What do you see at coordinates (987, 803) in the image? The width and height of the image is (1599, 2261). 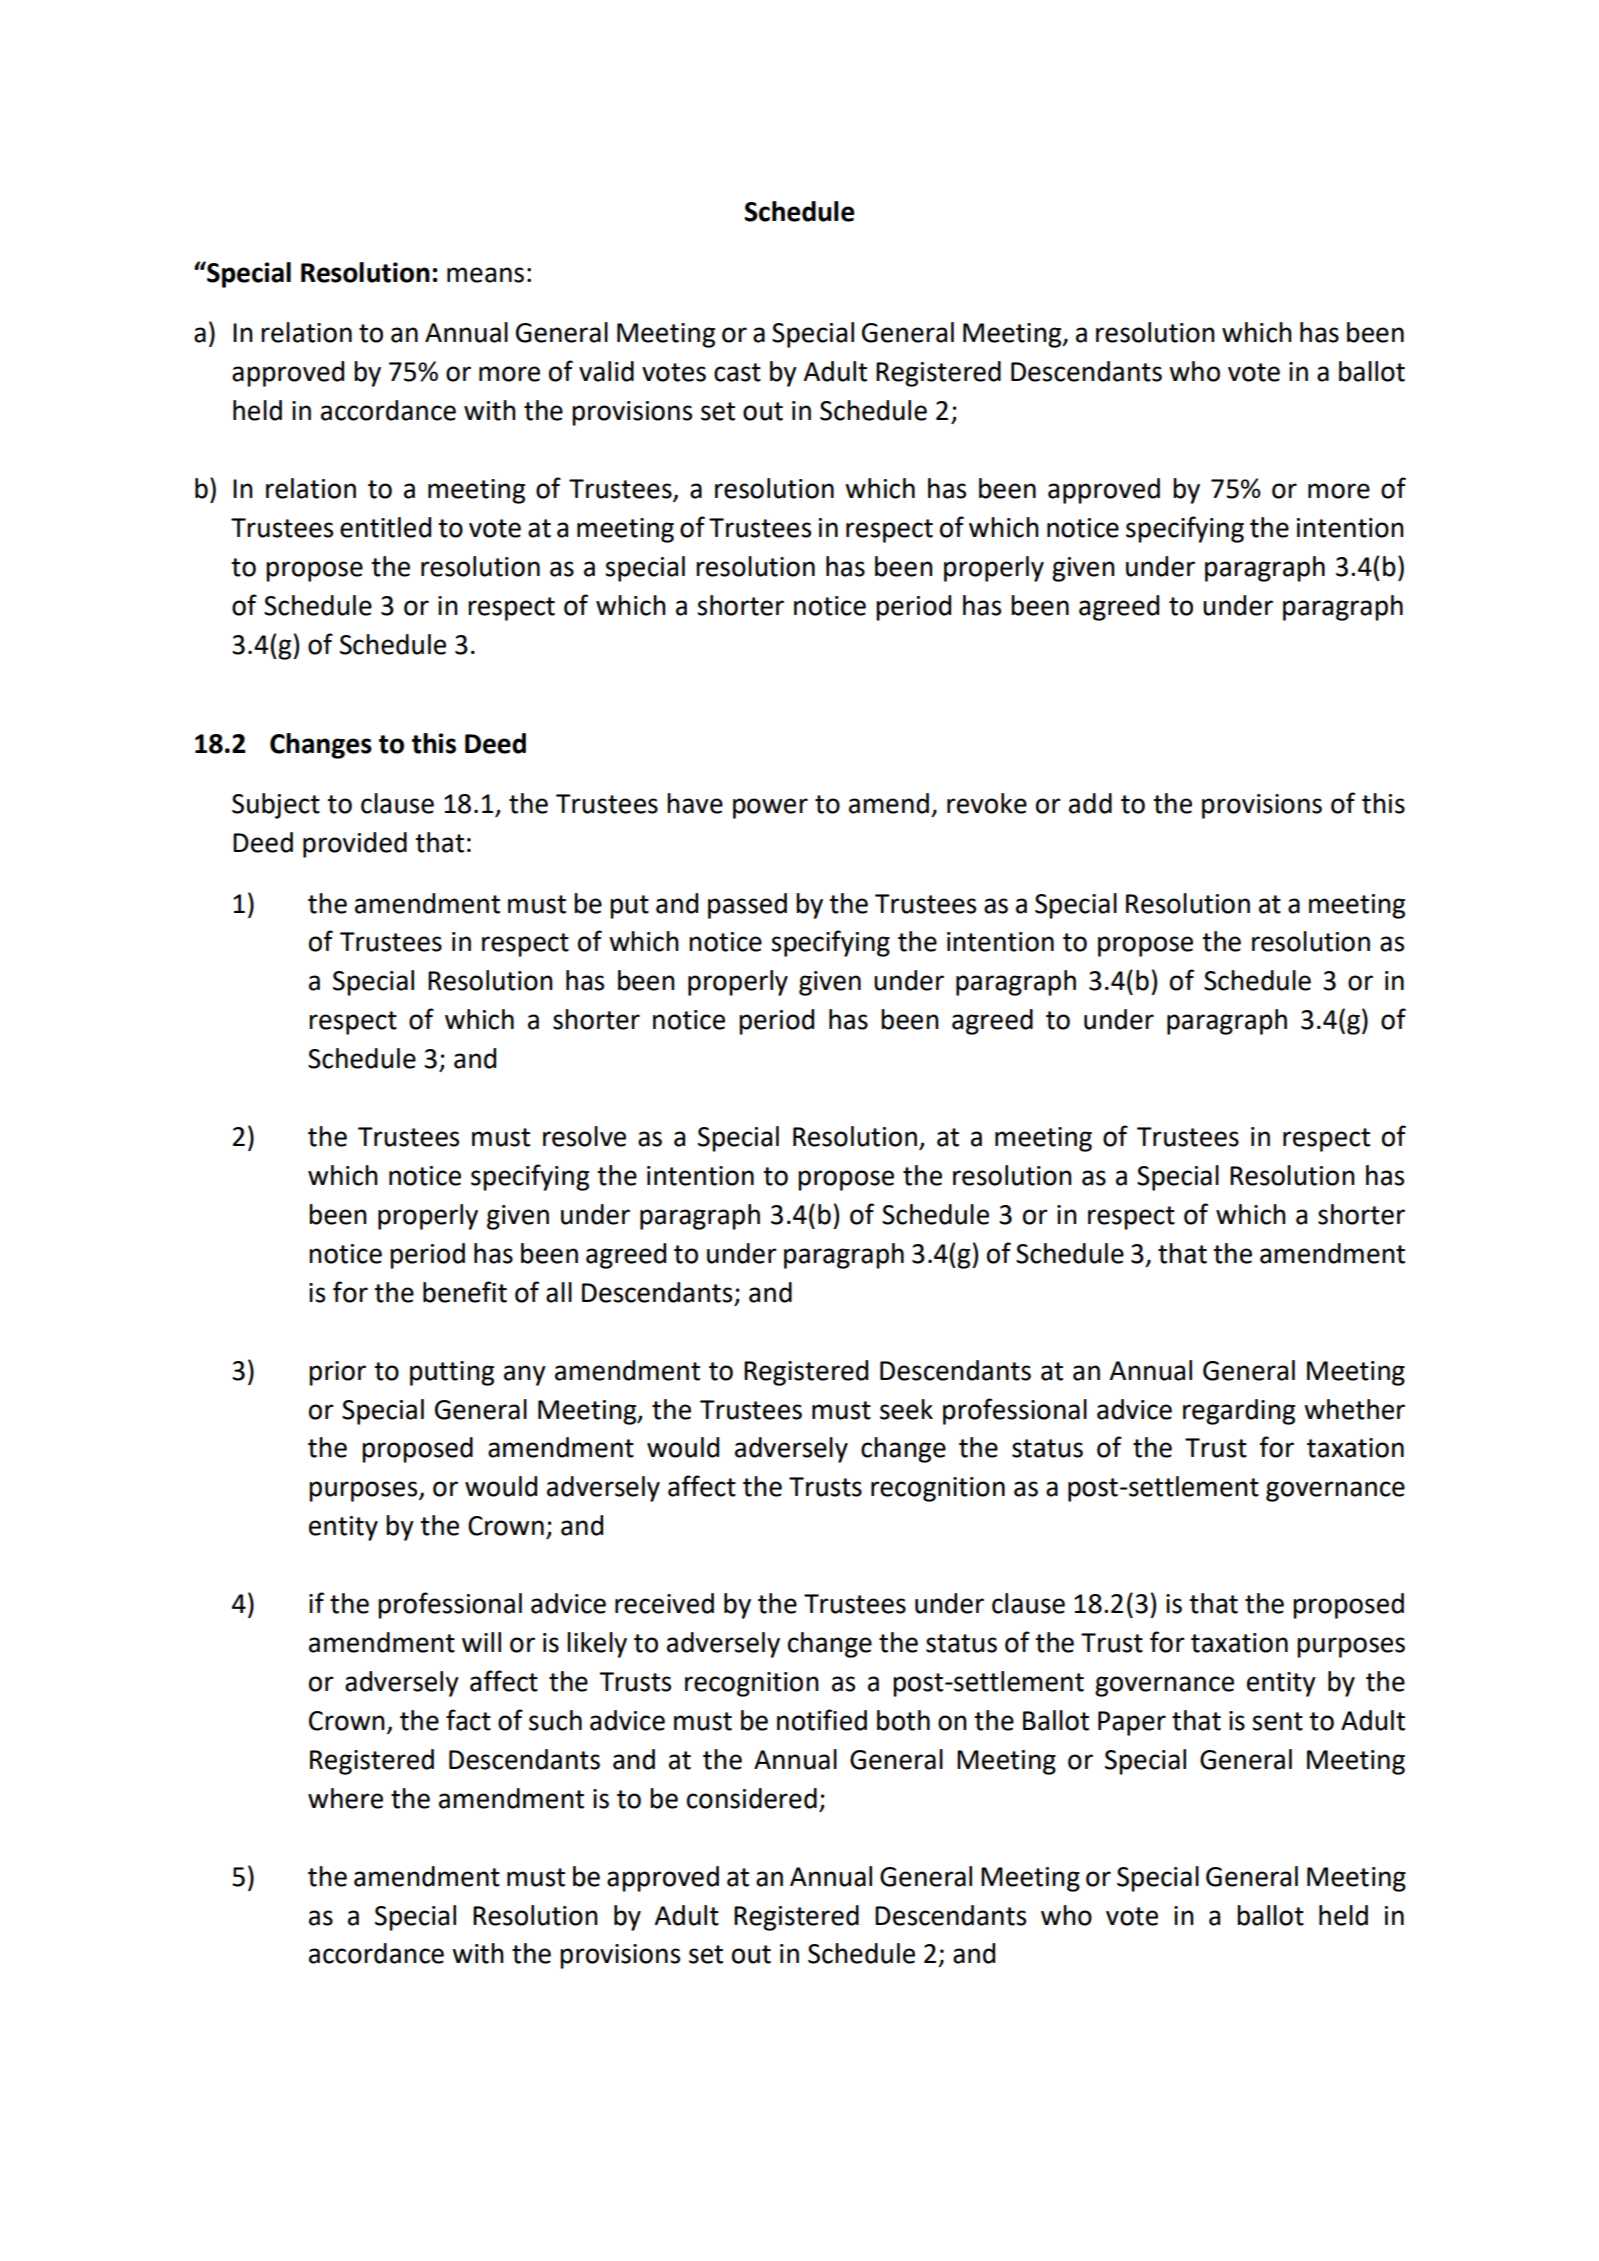 I see `revoke` at bounding box center [987, 803].
